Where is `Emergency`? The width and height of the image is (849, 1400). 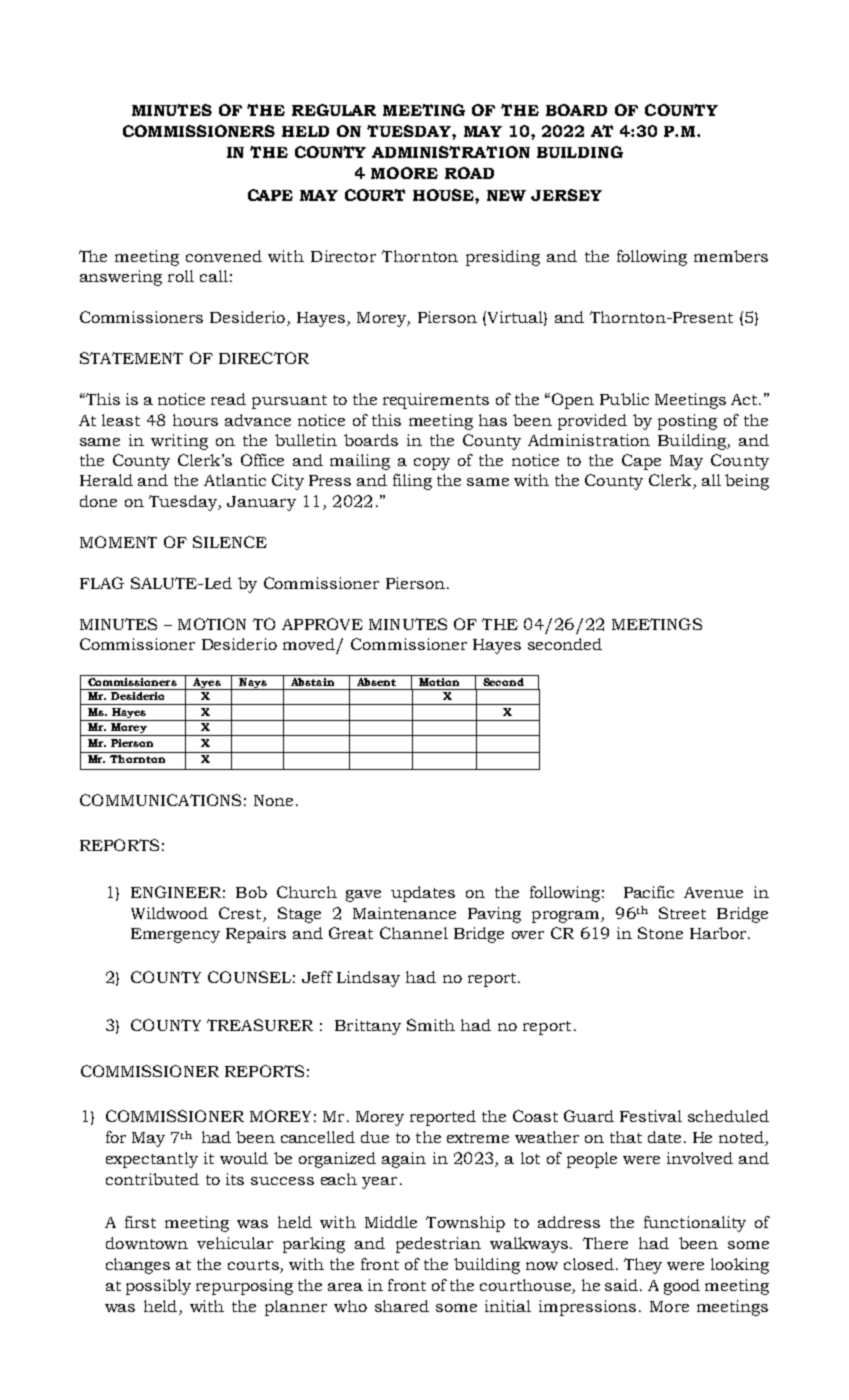 Emergency is located at coordinates (175, 935).
